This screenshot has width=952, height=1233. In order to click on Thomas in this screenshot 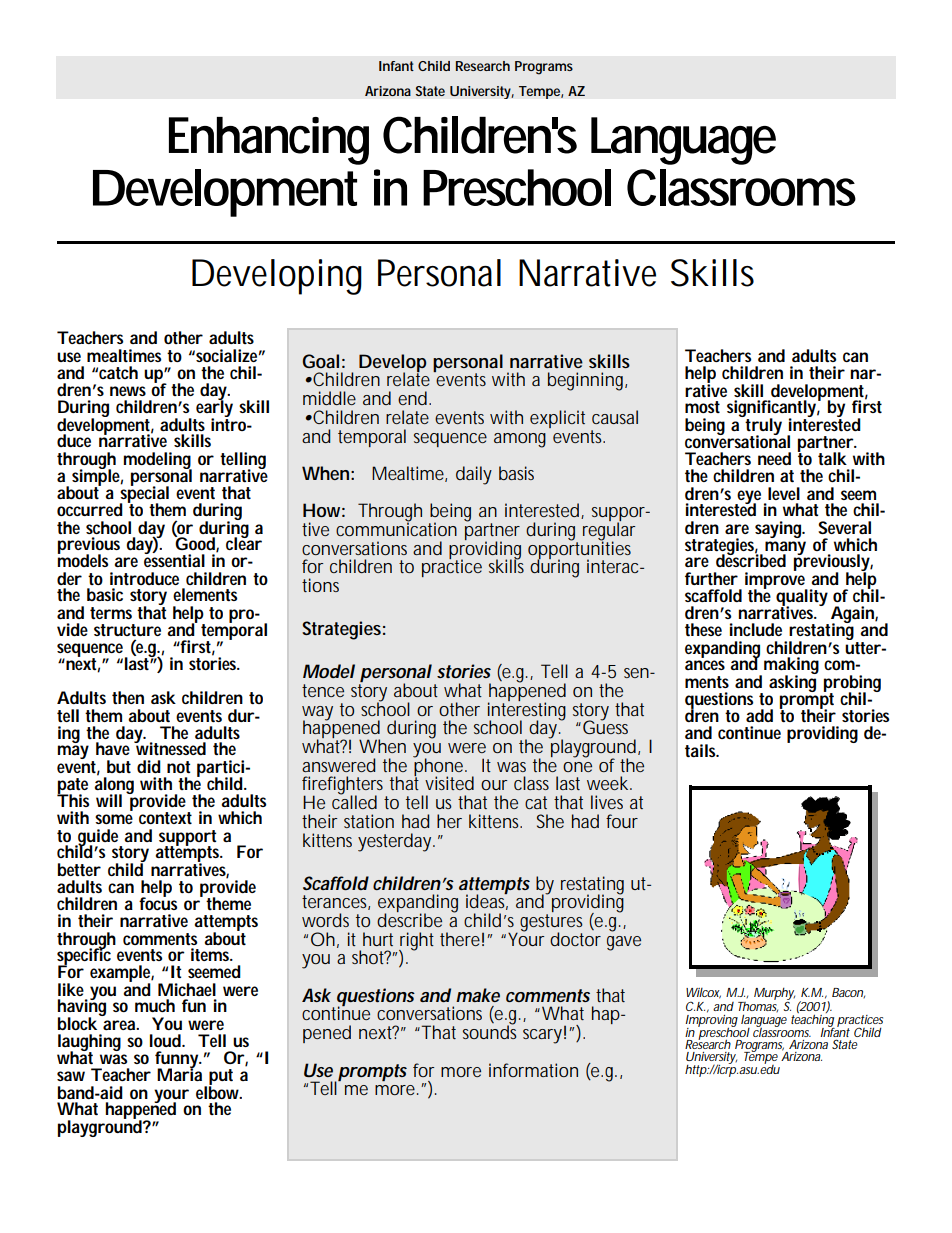, I will do `click(758, 1005)`.
